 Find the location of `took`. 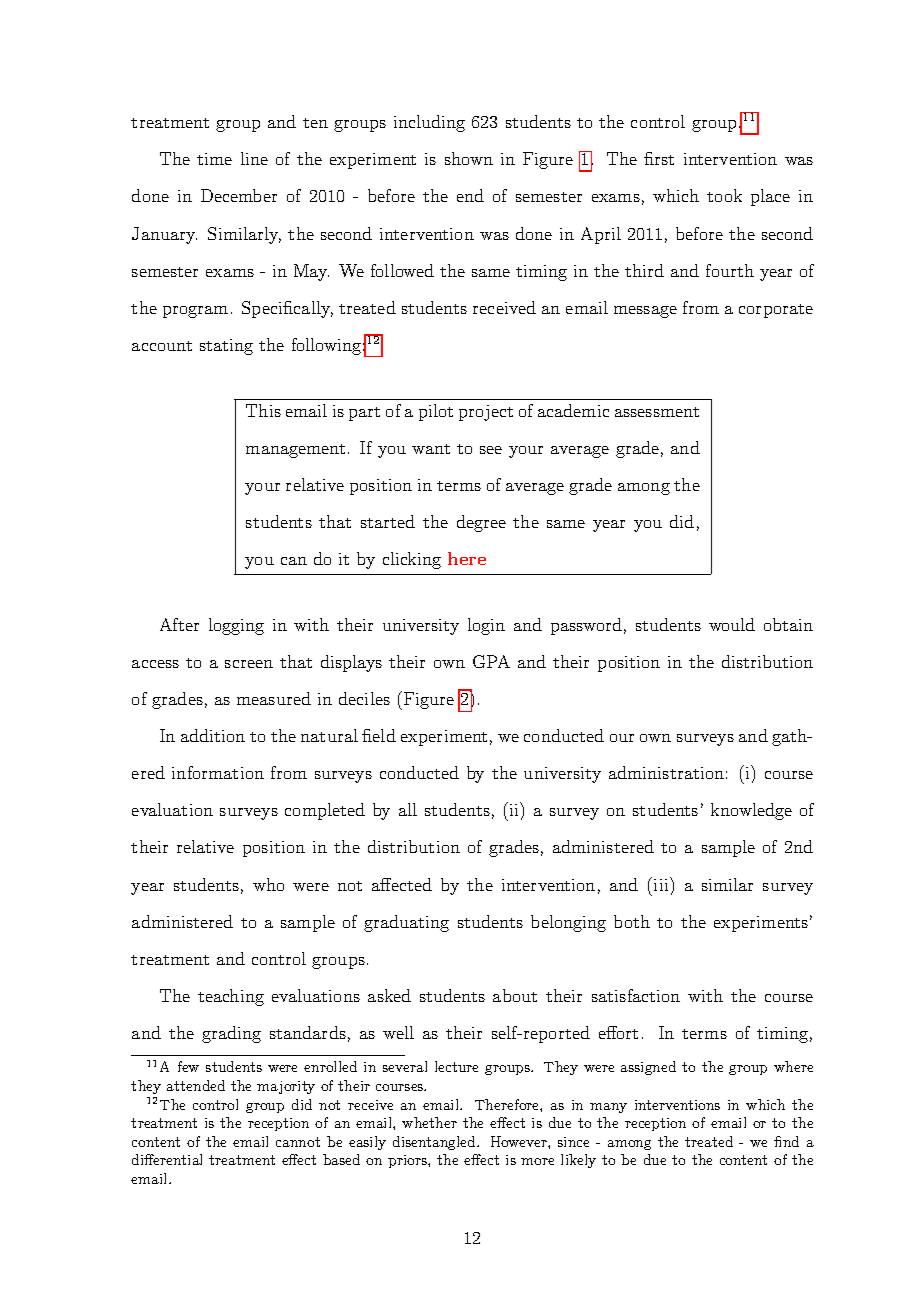

took is located at coordinates (724, 195).
